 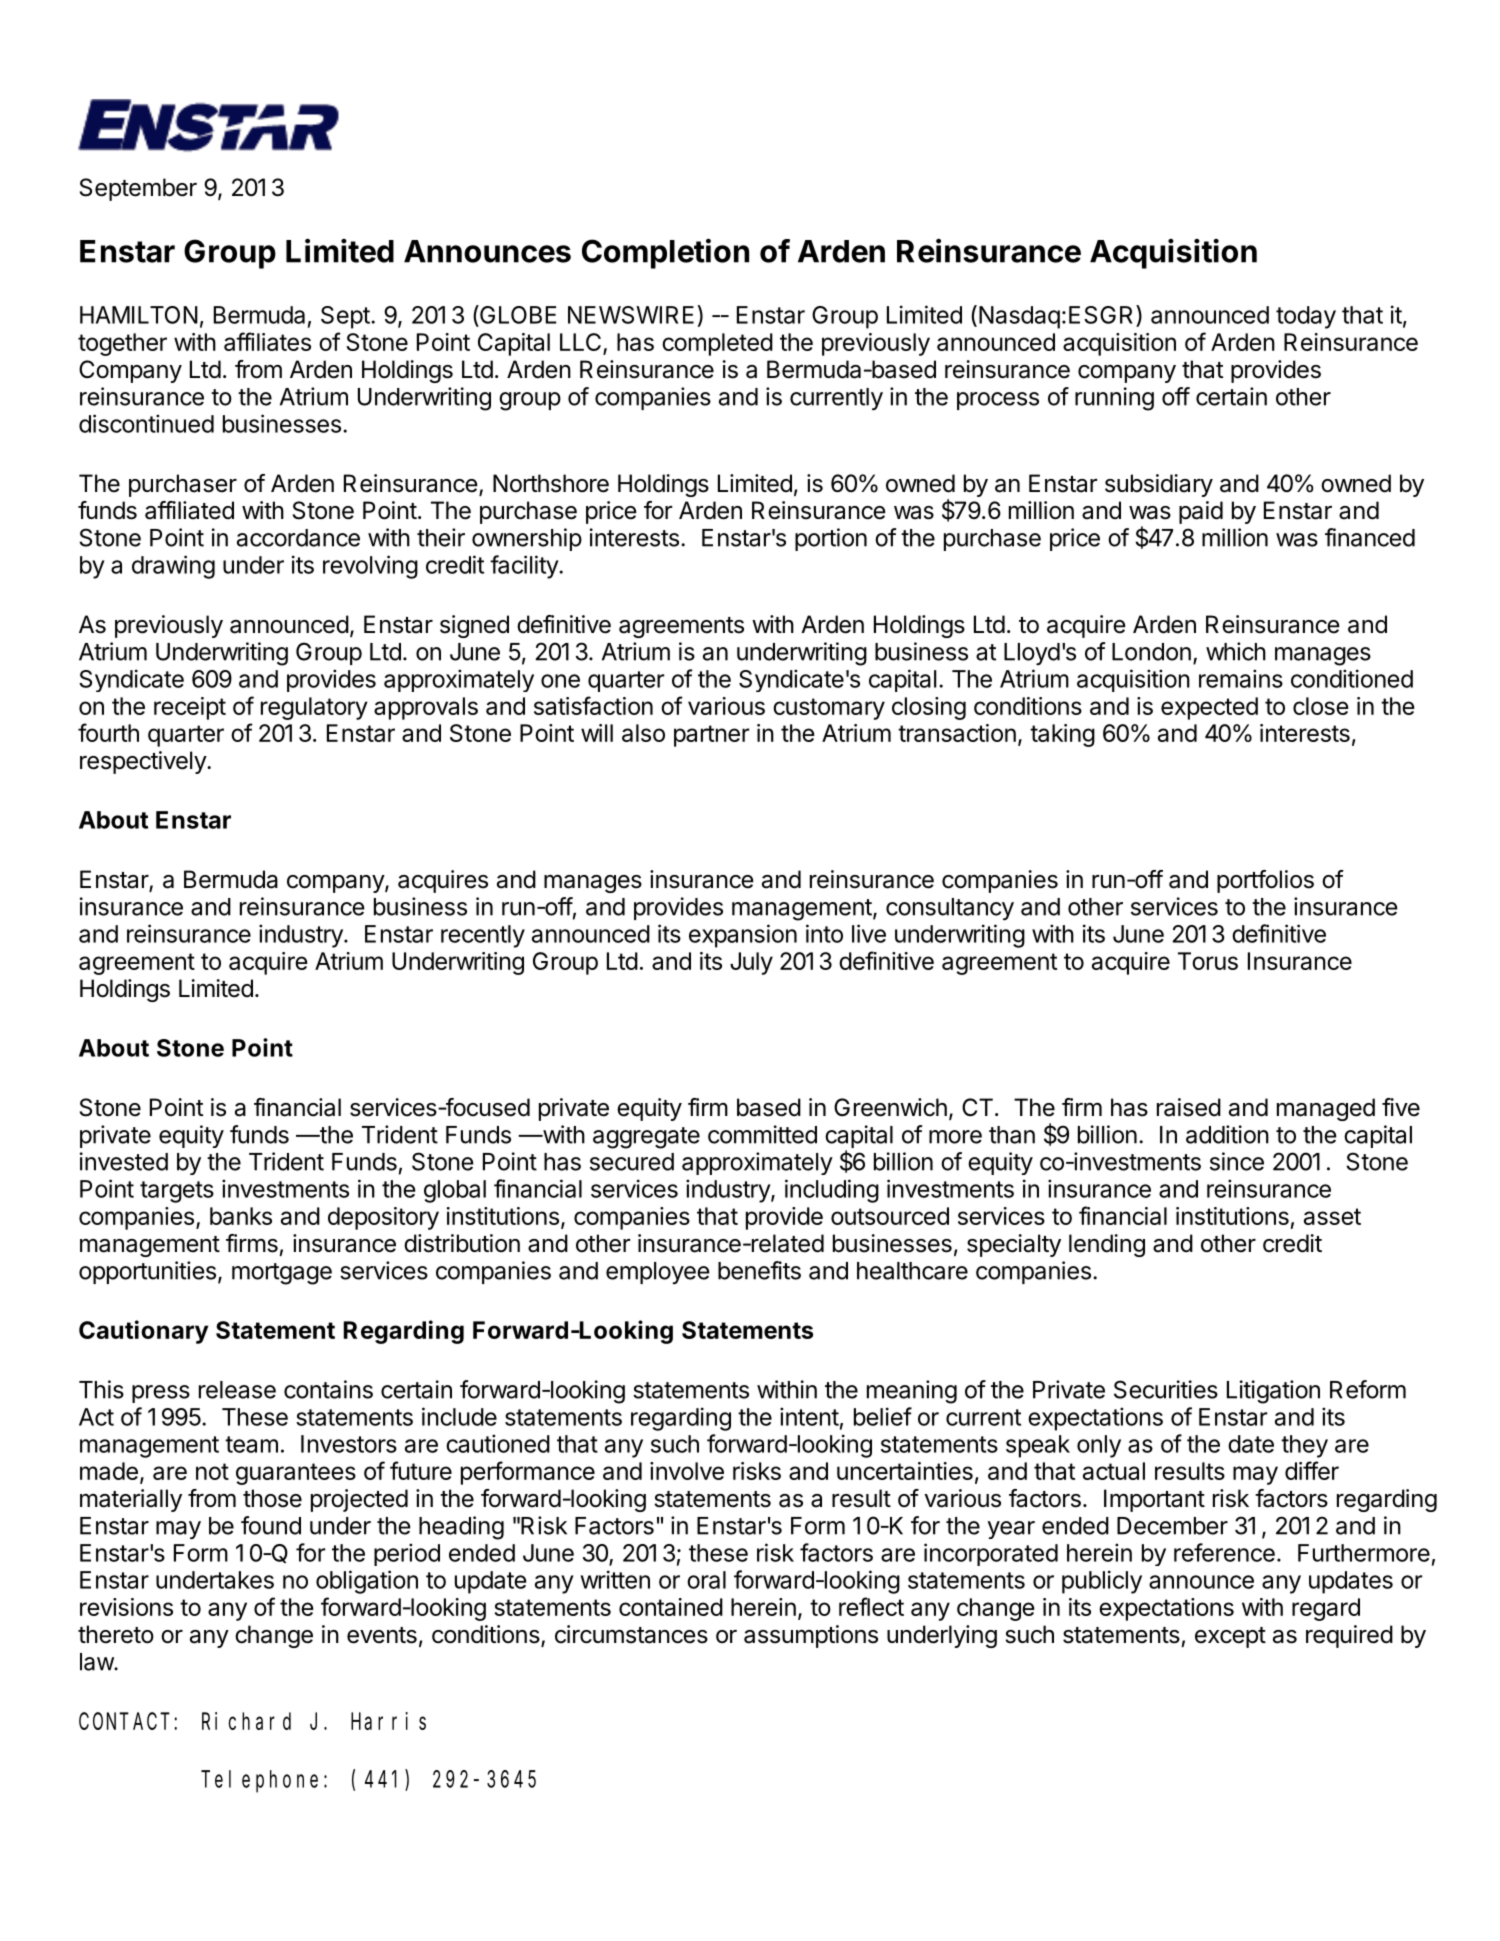 I want to click on Torus, so click(x=1208, y=961).
